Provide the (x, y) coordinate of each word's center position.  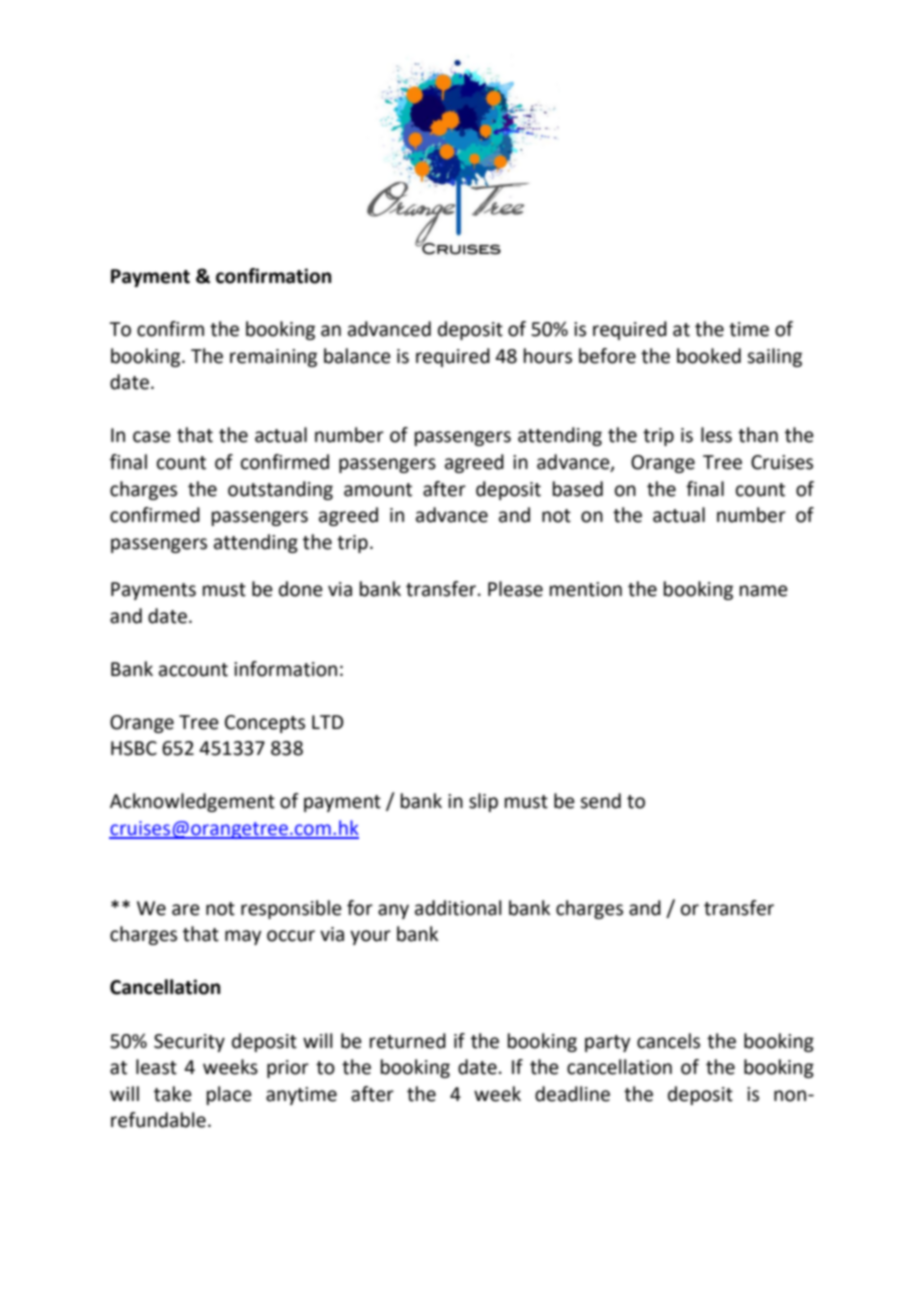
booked (709, 356)
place (229, 1095)
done (301, 589)
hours (548, 356)
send (600, 801)
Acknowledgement (192, 802)
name (764, 591)
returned (408, 1041)
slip (483, 802)
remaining (273, 358)
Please (515, 589)
